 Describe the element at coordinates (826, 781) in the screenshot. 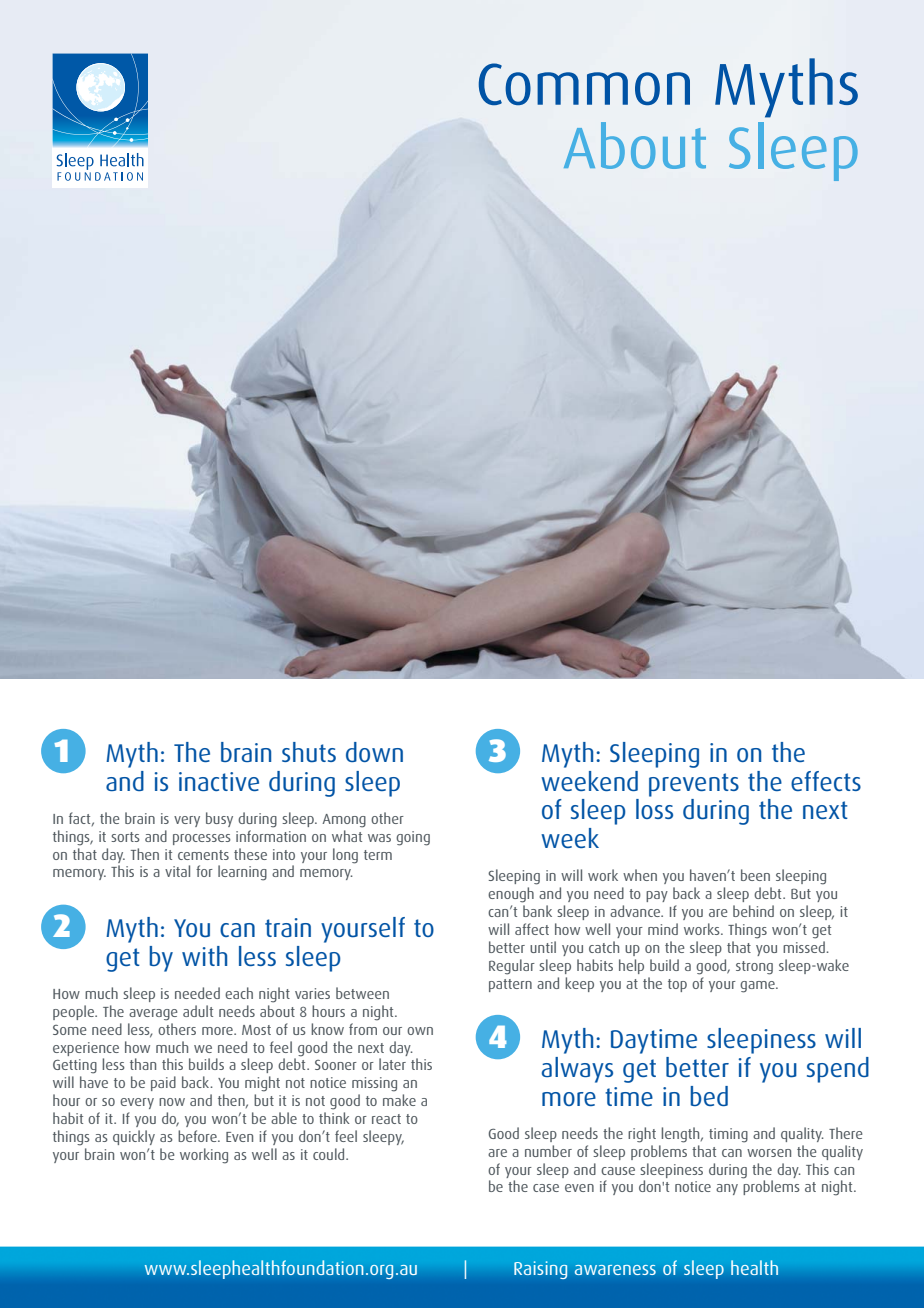

I see `effects` at that location.
